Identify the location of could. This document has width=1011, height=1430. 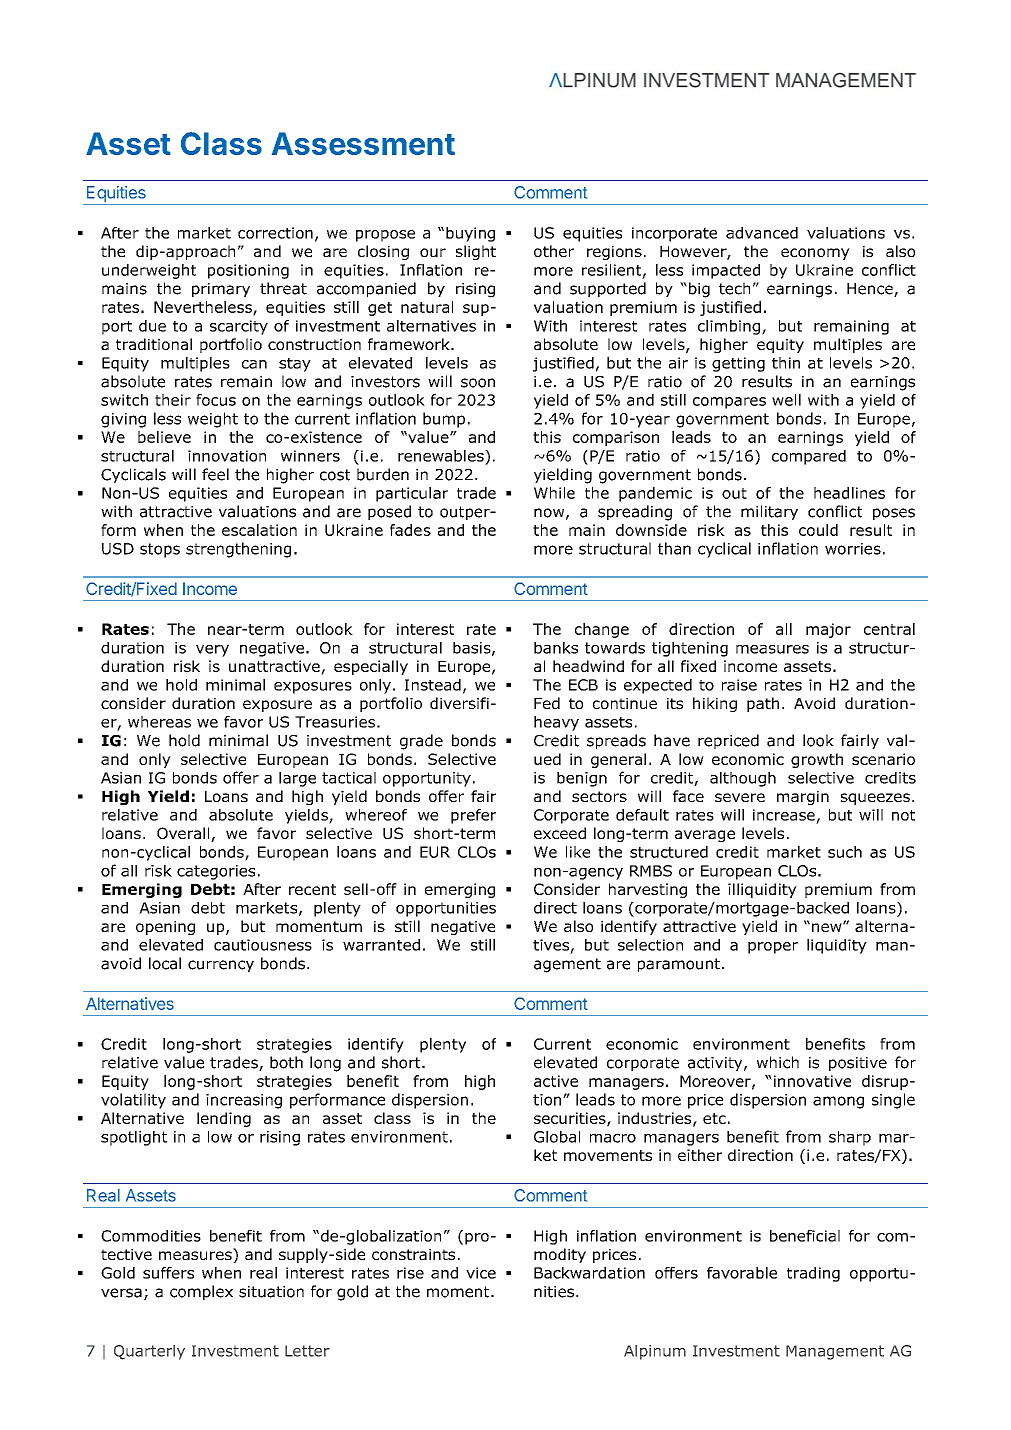
(818, 530).
